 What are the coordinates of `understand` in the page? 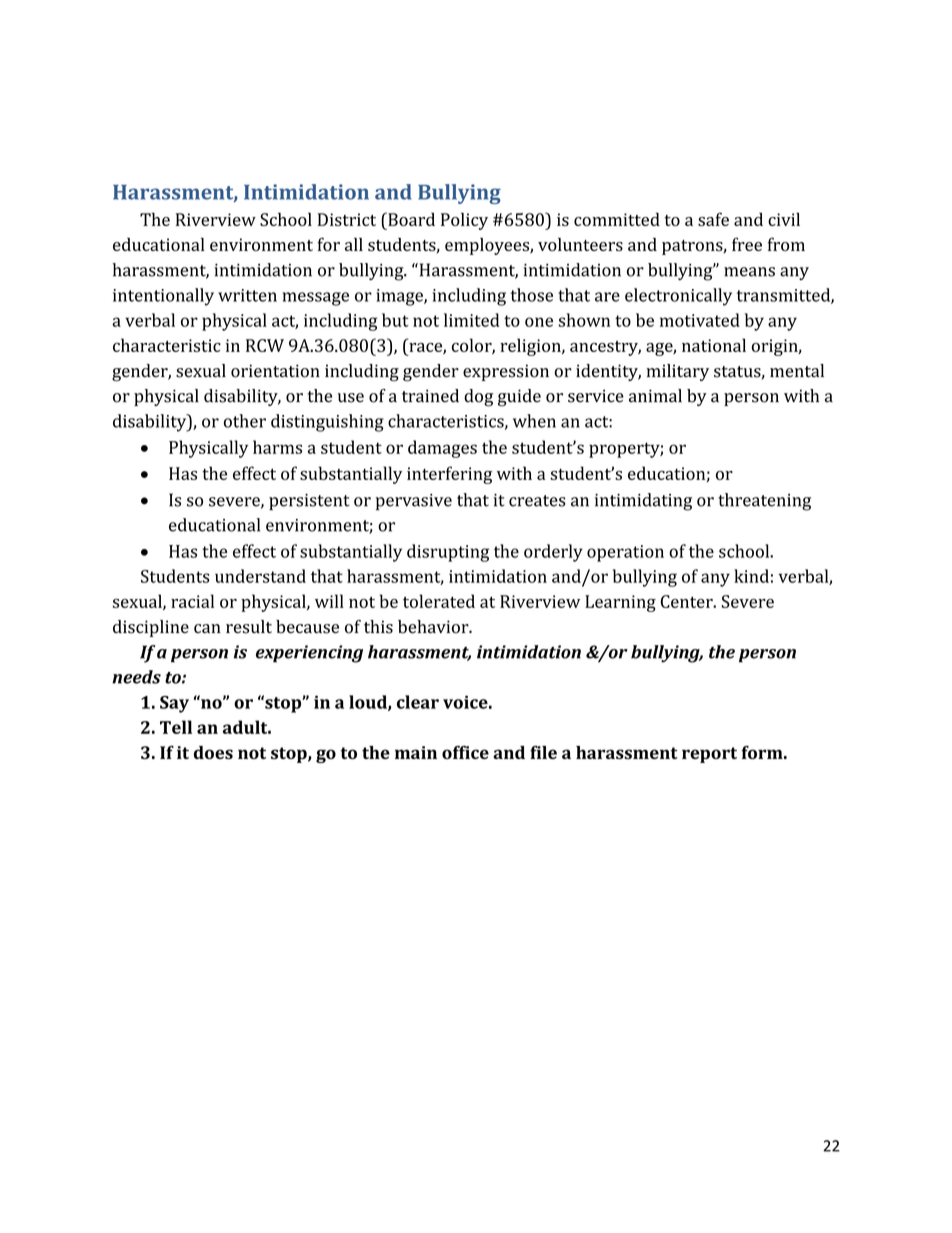 It's located at (260, 576).
